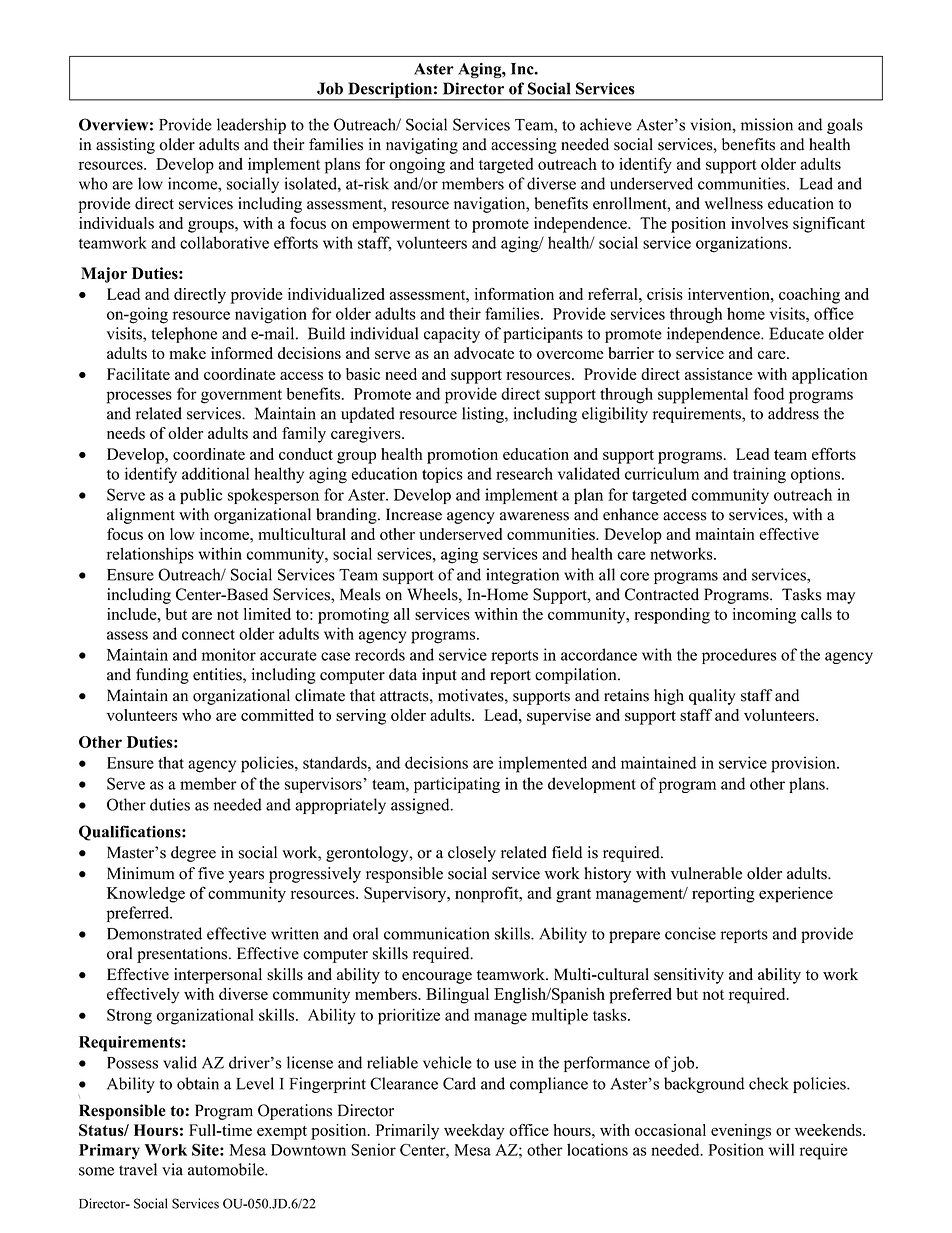 This document has height=1233, width=952. I want to click on navigating, so click(422, 146).
